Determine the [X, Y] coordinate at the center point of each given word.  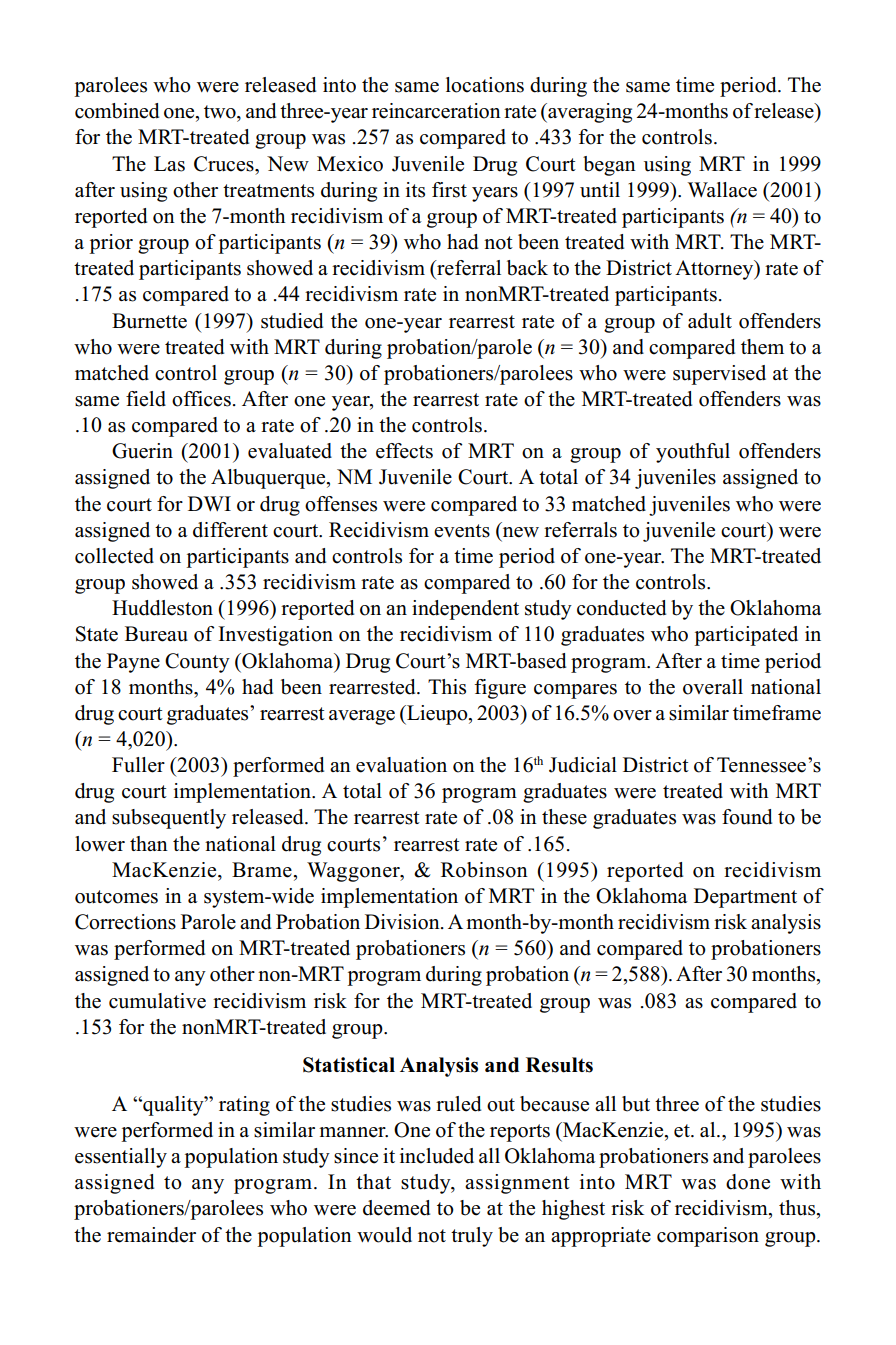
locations [485, 85]
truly [472, 1237]
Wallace [722, 190]
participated [746, 636]
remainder [151, 1235]
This [447, 687]
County [197, 663]
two [221, 112]
